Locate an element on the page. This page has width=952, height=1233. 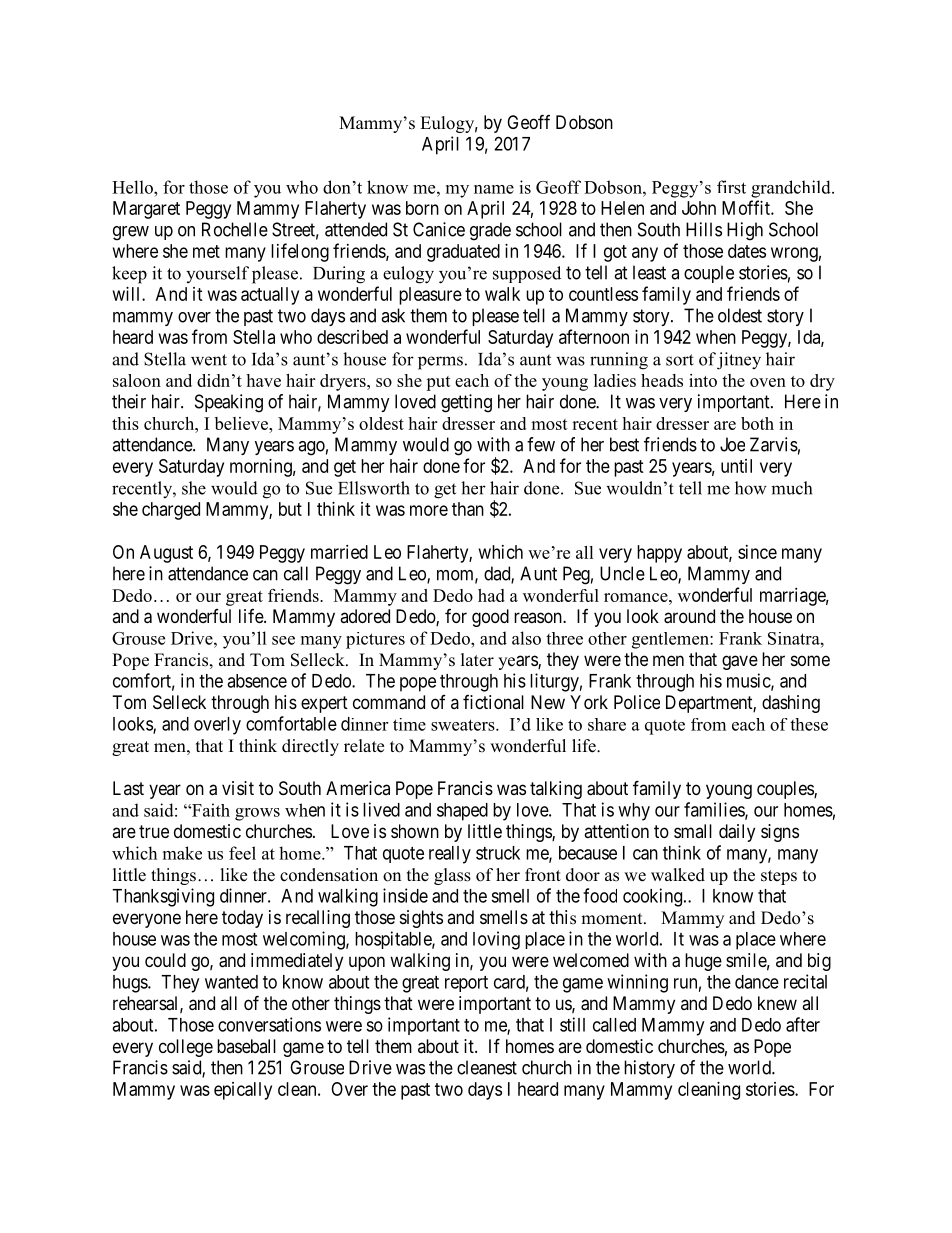
college is located at coordinates (186, 1048).
